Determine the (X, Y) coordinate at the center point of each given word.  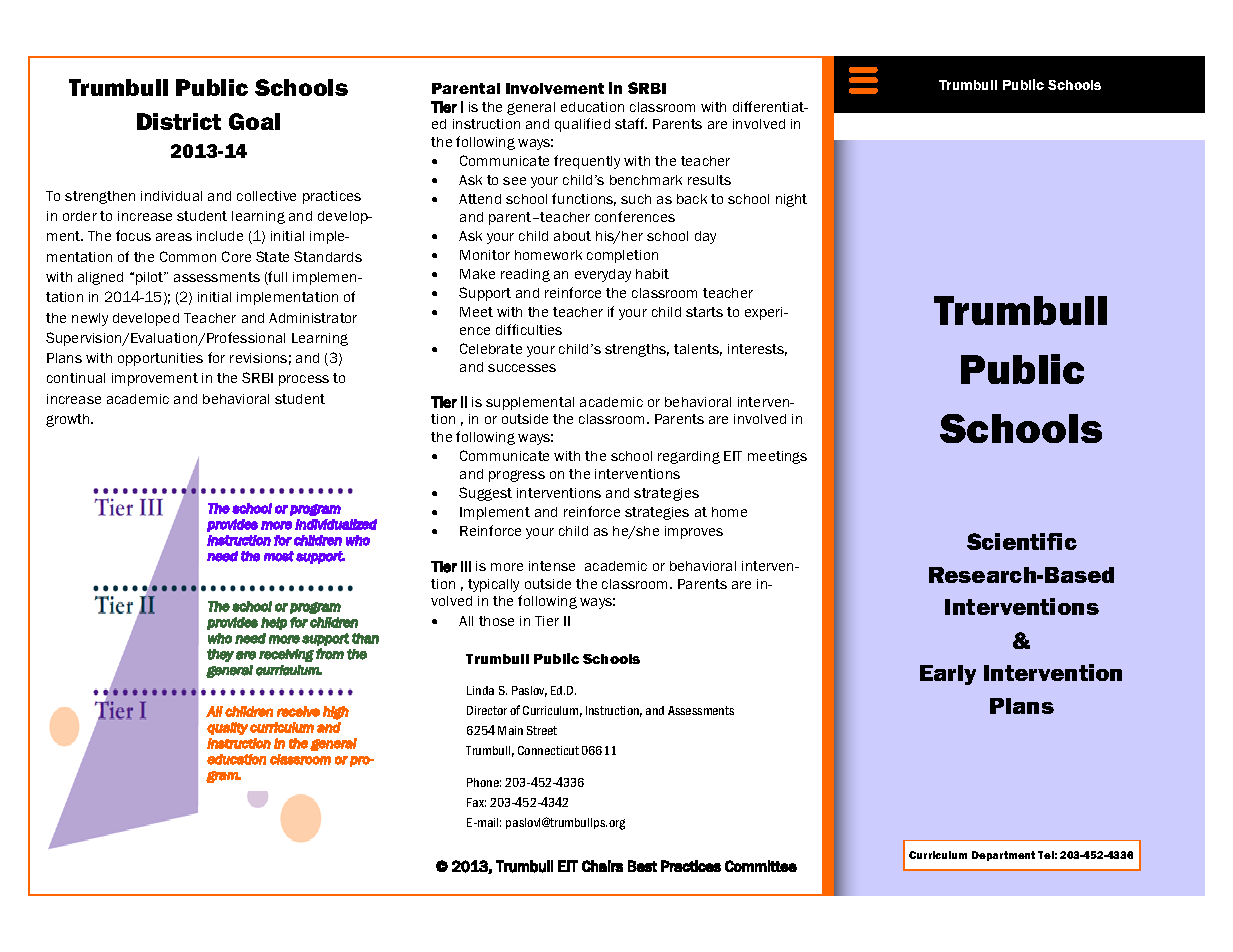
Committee (761, 866)
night (791, 200)
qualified (582, 125)
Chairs (602, 866)
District (179, 121)
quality (227, 728)
